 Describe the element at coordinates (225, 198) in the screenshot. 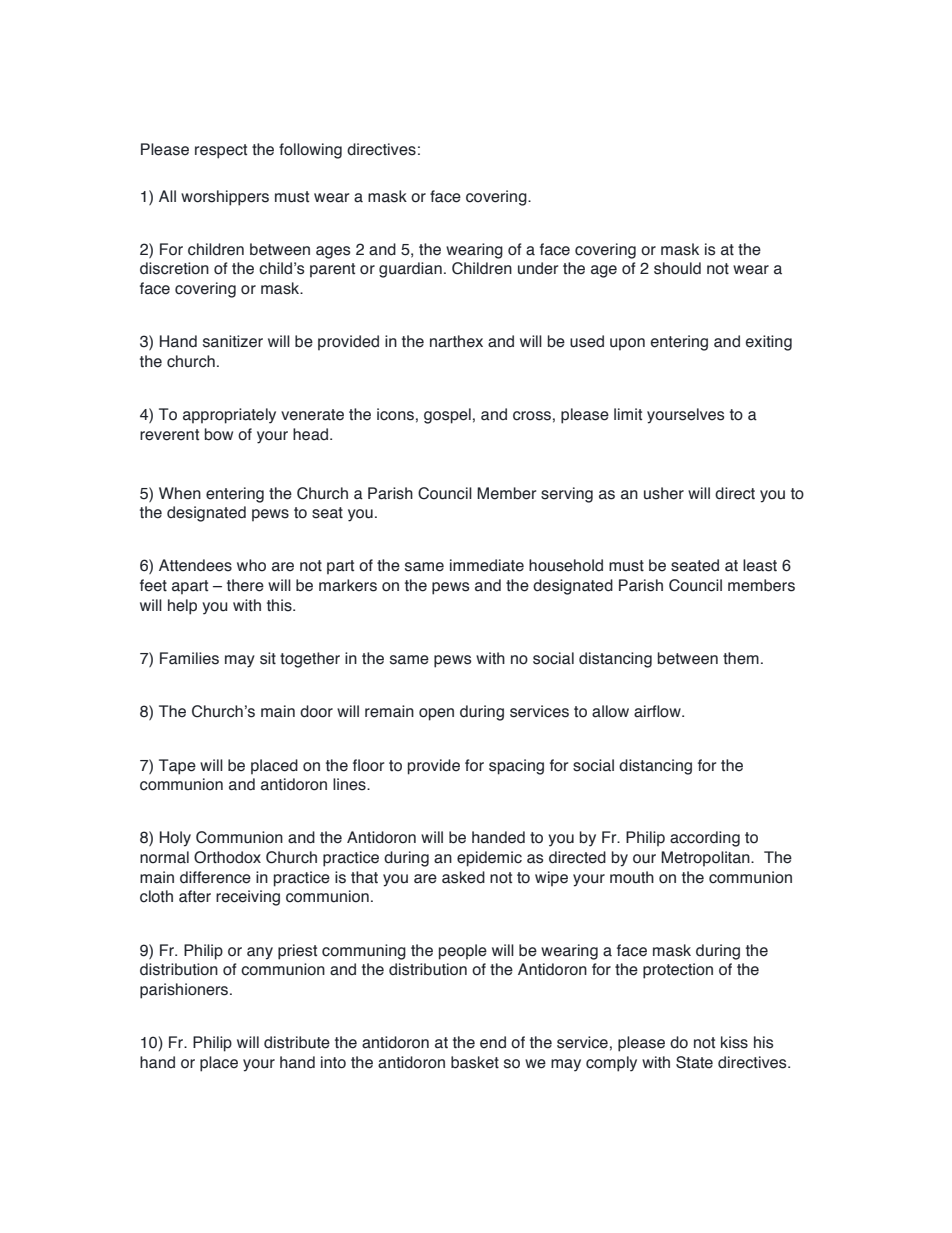

I see `worshippers` at that location.
